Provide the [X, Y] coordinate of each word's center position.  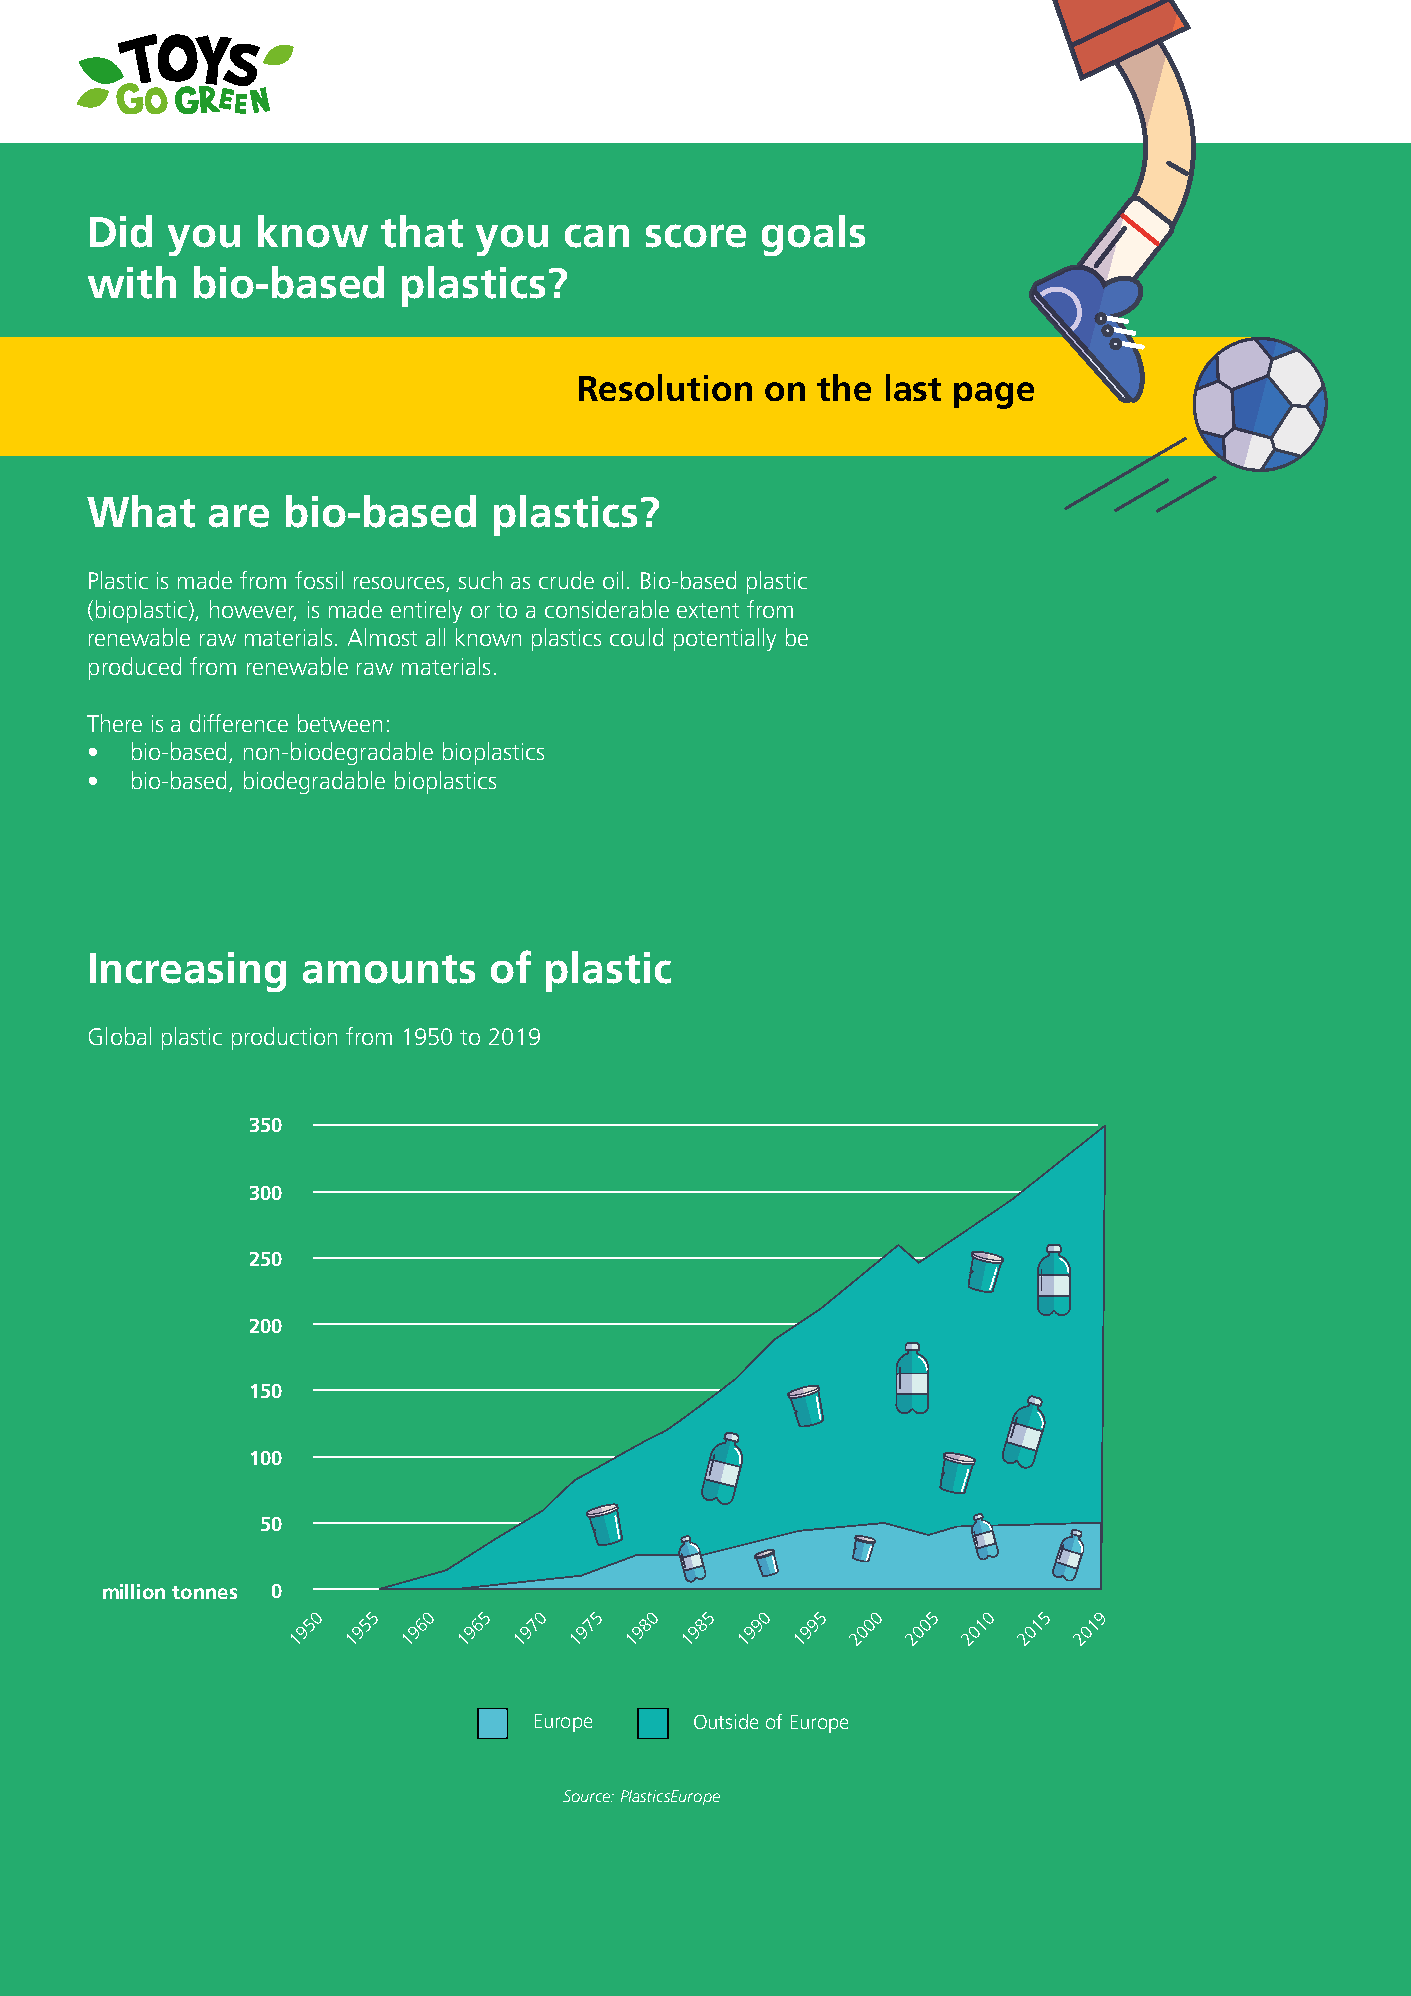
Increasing [188, 972]
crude [566, 580]
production [284, 1038]
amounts [389, 969]
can [597, 236]
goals [813, 235]
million [134, 1591]
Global [120, 1036]
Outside [726, 1721]
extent [708, 610]
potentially [725, 639]
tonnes [204, 1592]
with [132, 282]
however [253, 610]
